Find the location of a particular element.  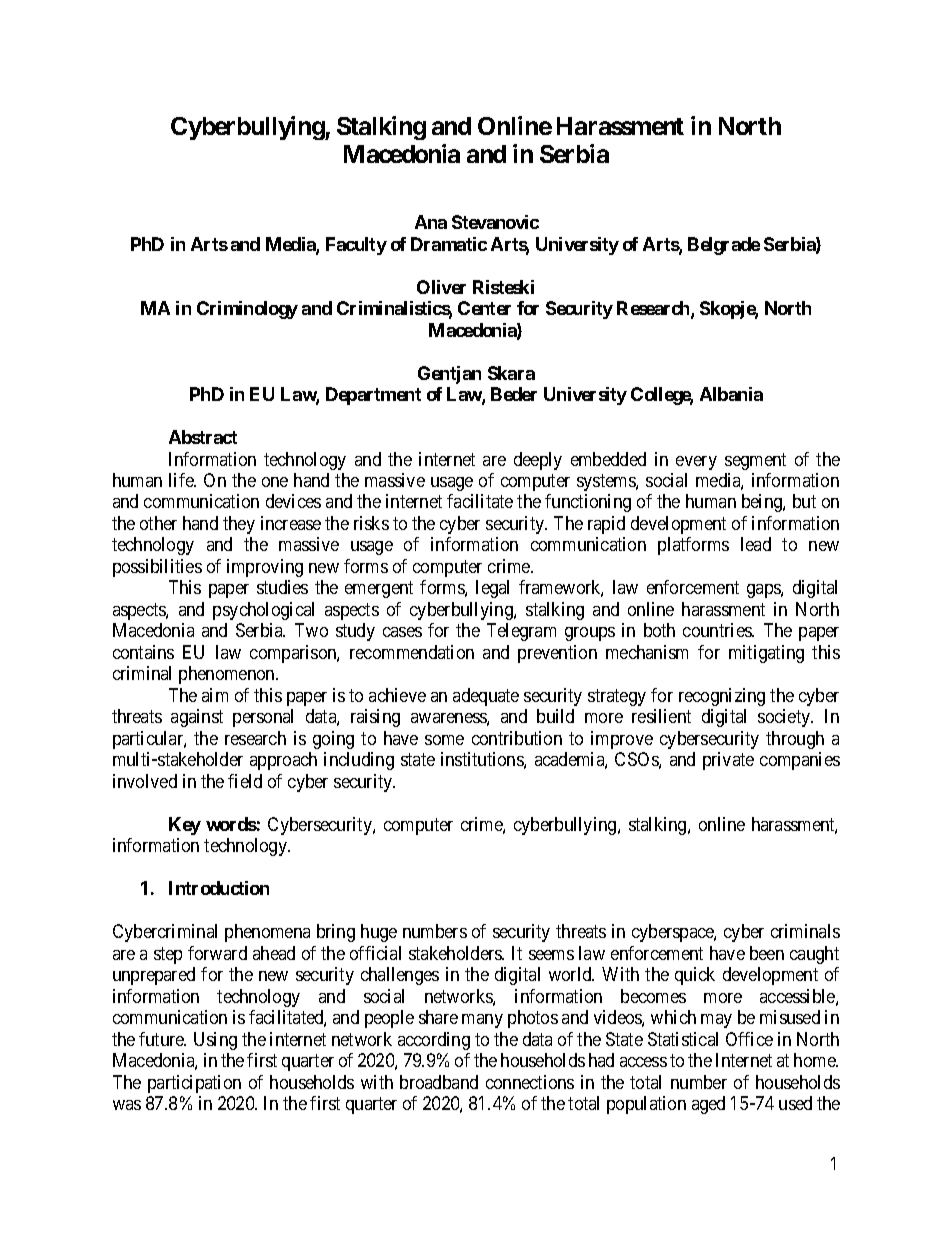

Criminology is located at coordinates (247, 310).
